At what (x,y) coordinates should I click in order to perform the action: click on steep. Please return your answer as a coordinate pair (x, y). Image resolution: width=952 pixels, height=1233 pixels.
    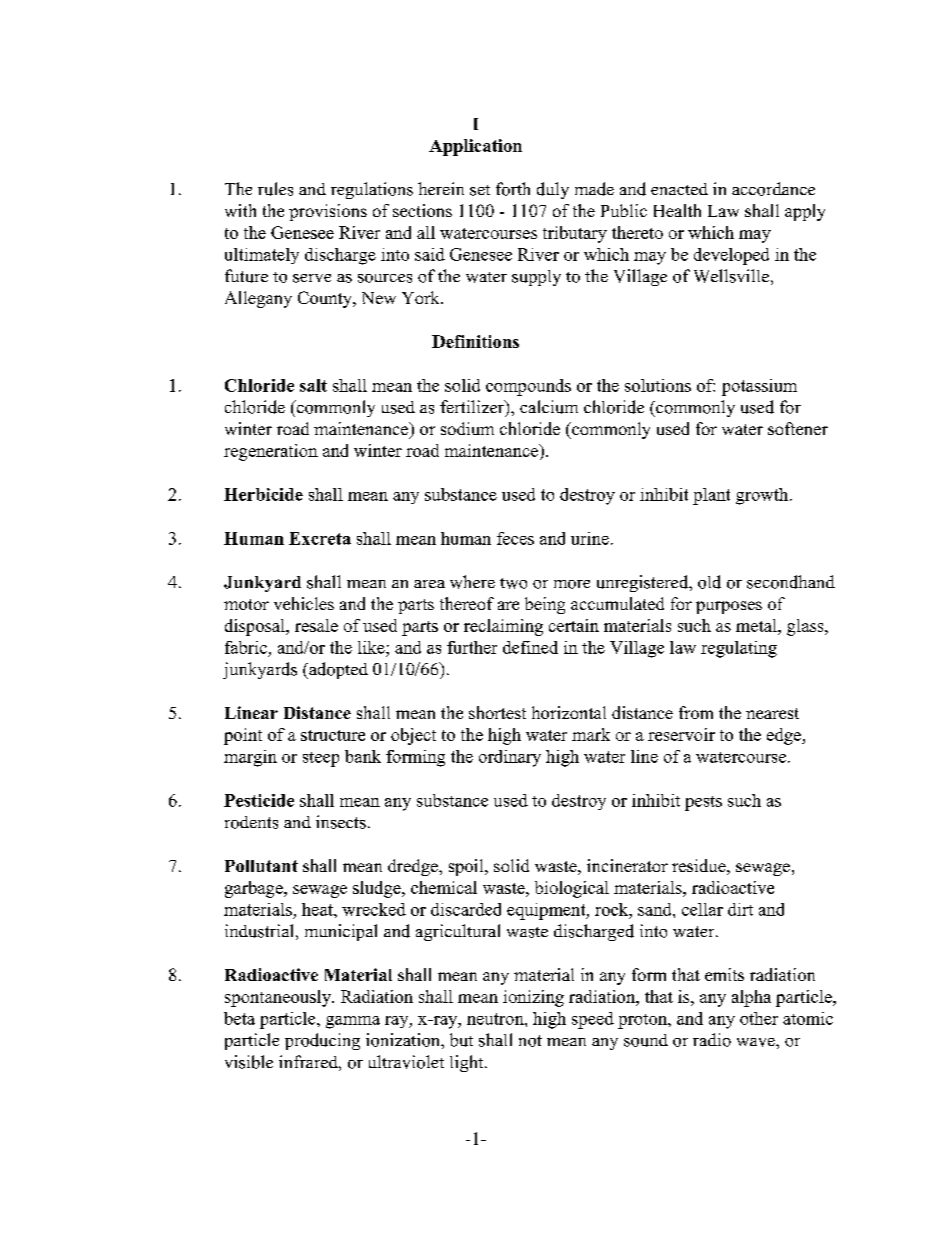
    Looking at the image, I should click on (321, 759).
